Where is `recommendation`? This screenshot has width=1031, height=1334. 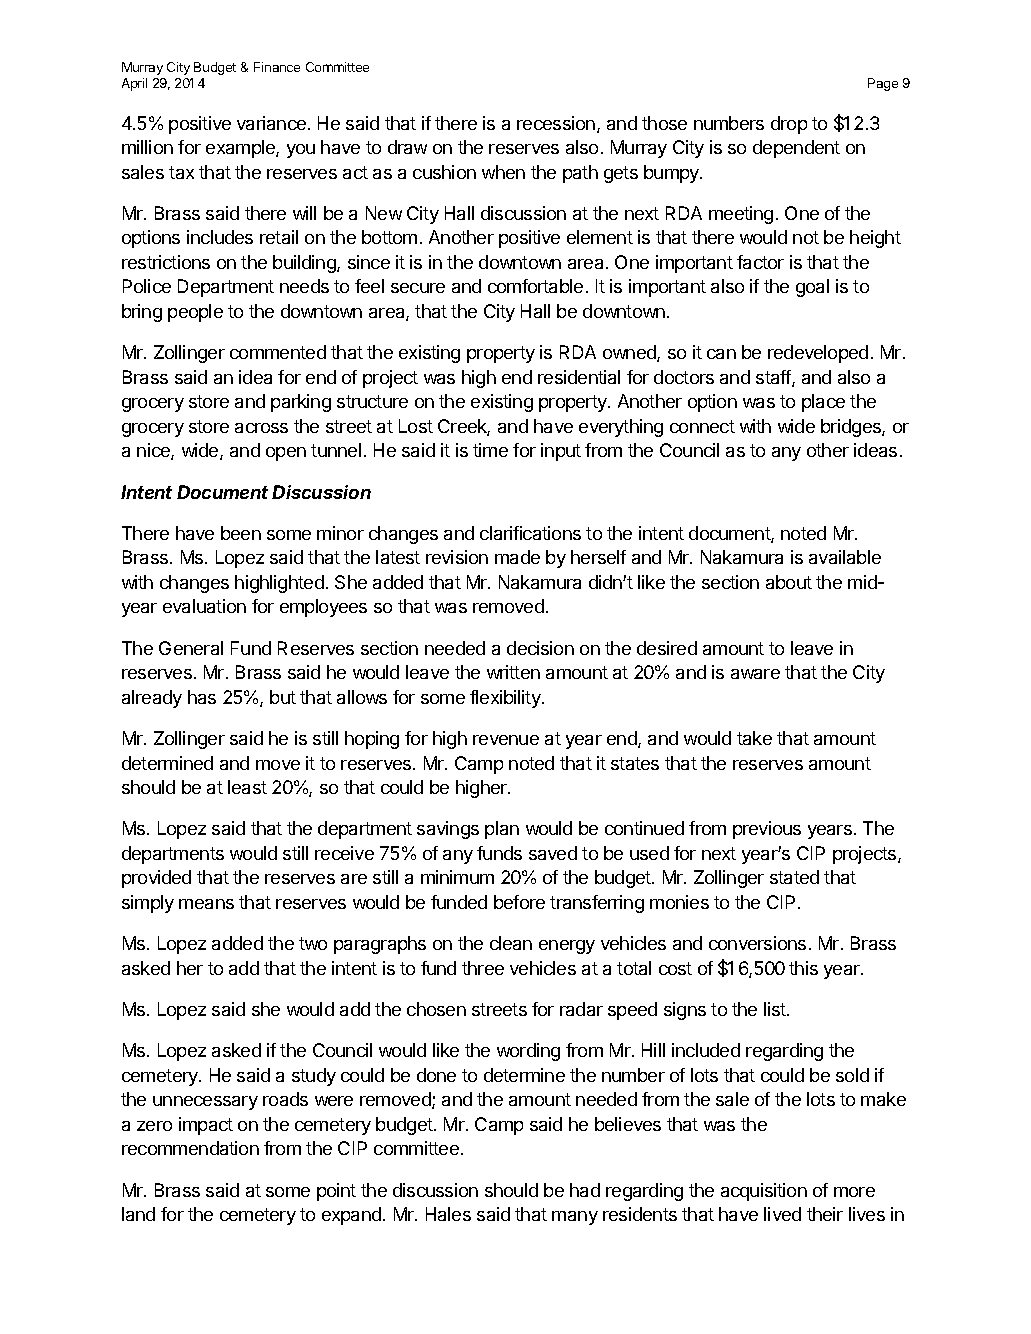
recommendation is located at coordinates (190, 1148).
